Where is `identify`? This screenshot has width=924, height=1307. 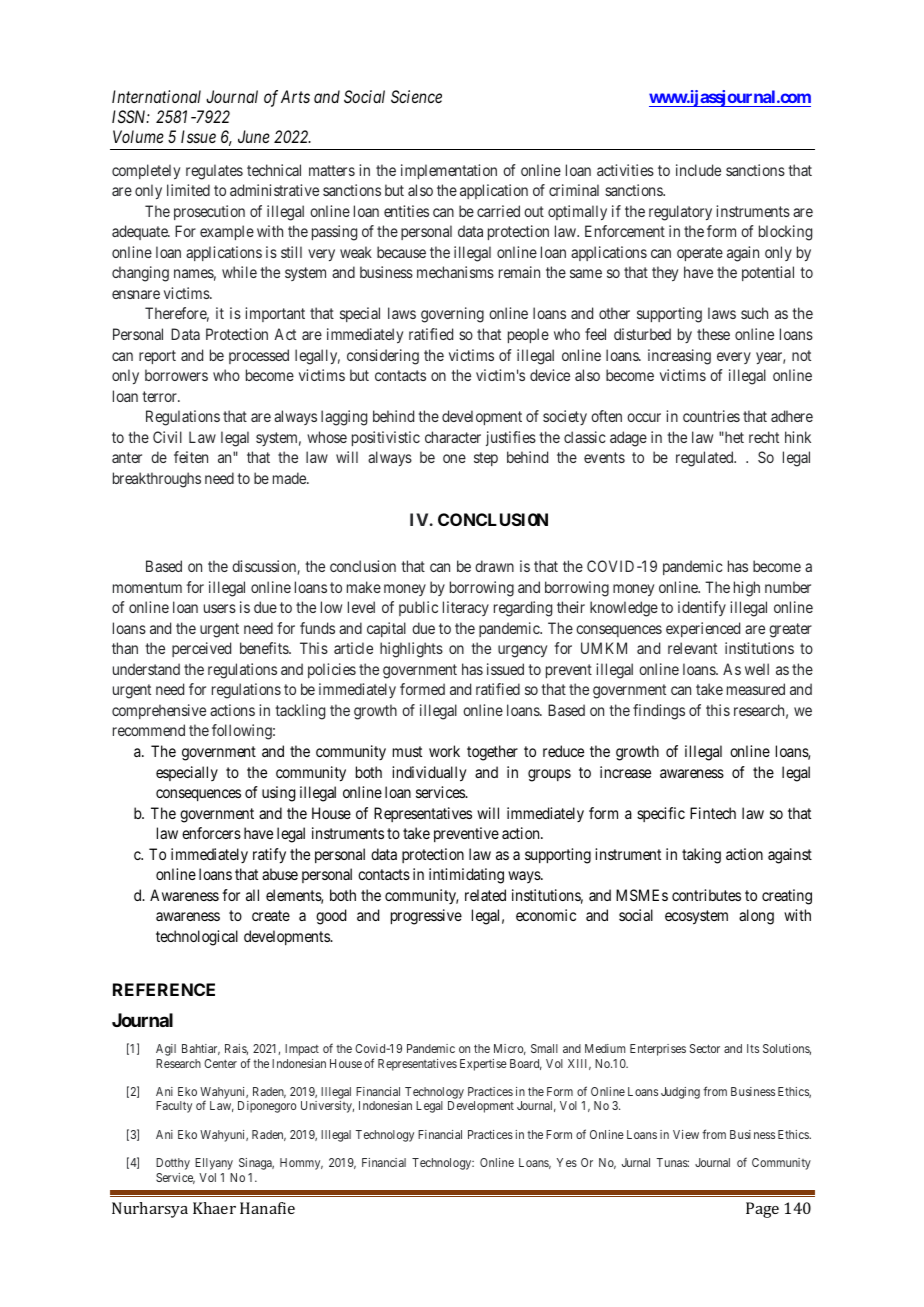 identify is located at coordinates (702, 608).
